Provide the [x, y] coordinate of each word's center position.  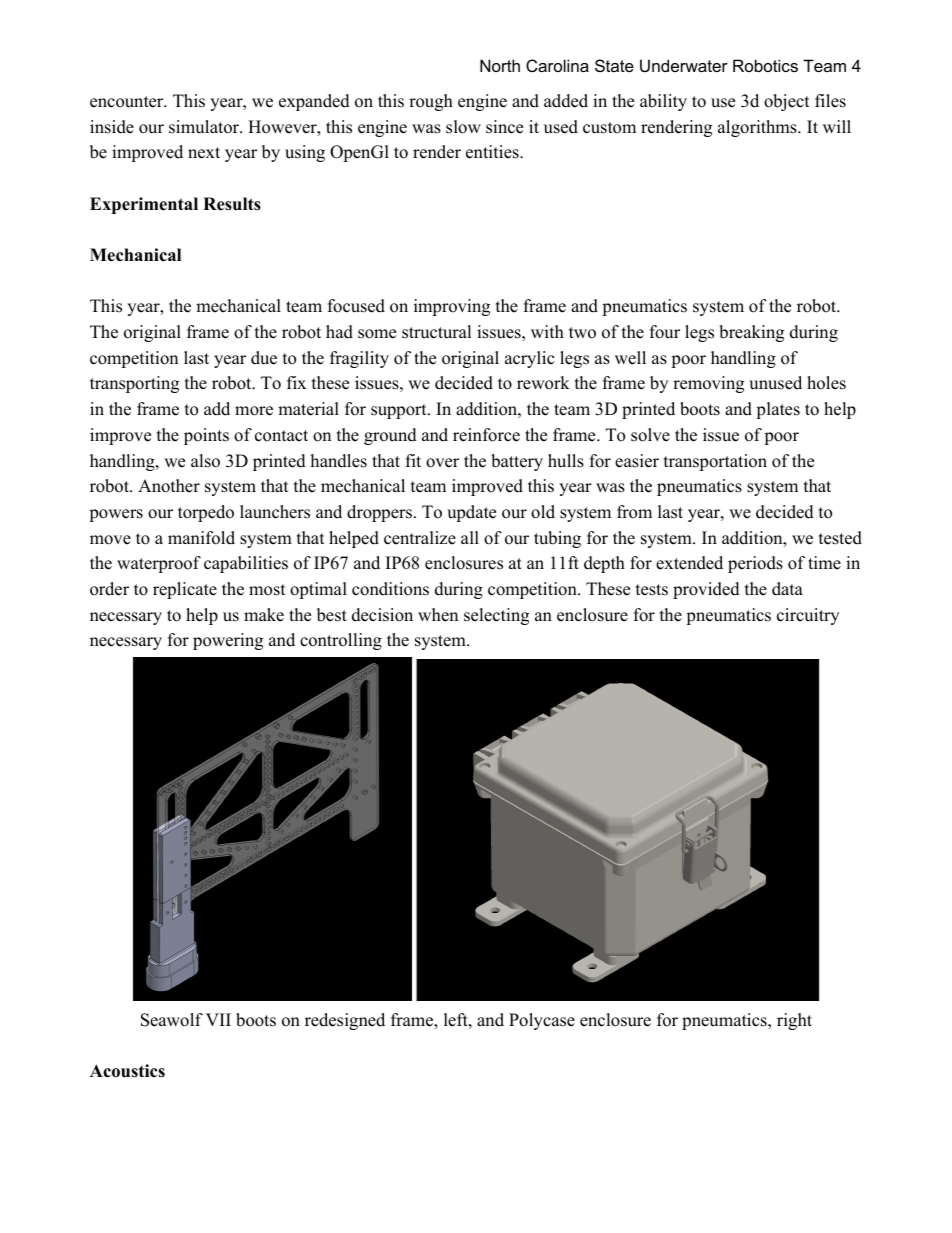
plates [778, 410]
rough [431, 102]
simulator [205, 127]
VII [218, 1019]
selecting [496, 616]
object [787, 102]
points [206, 436]
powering [228, 641]
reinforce [486, 435]
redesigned [345, 1021]
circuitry [808, 616]
